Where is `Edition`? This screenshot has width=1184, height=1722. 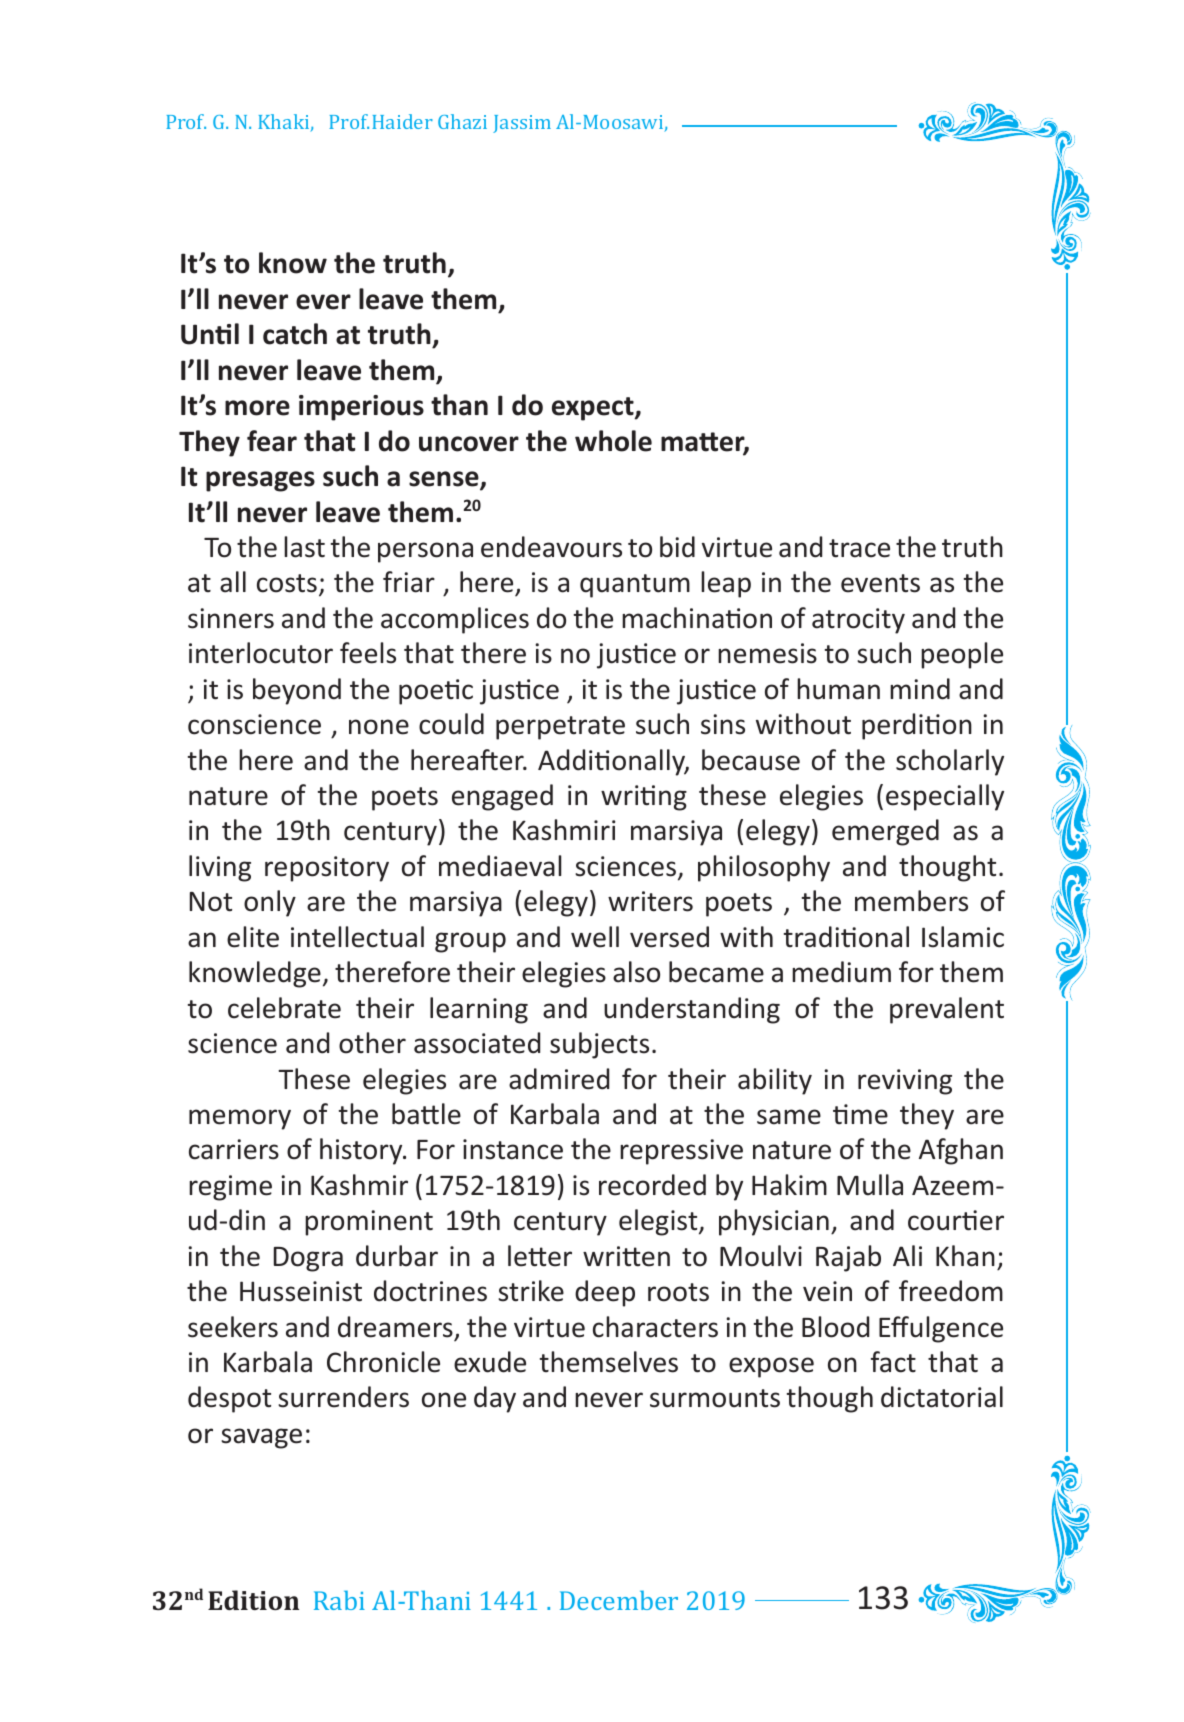 Edition is located at coordinates (253, 1600).
